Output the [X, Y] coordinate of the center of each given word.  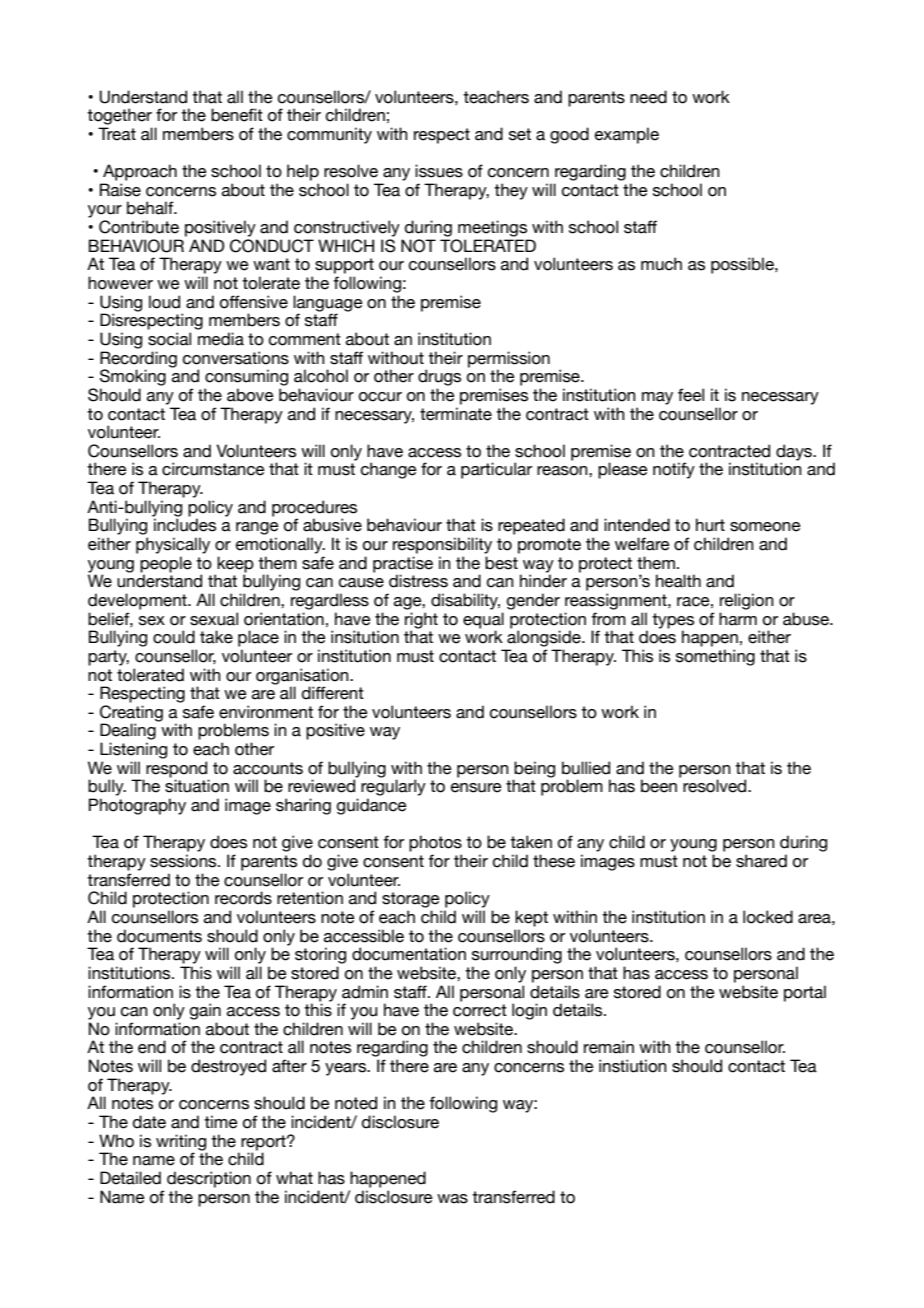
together [119, 116]
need [648, 97]
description [209, 1179]
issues [439, 171]
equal [483, 620]
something [715, 657]
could [174, 637]
